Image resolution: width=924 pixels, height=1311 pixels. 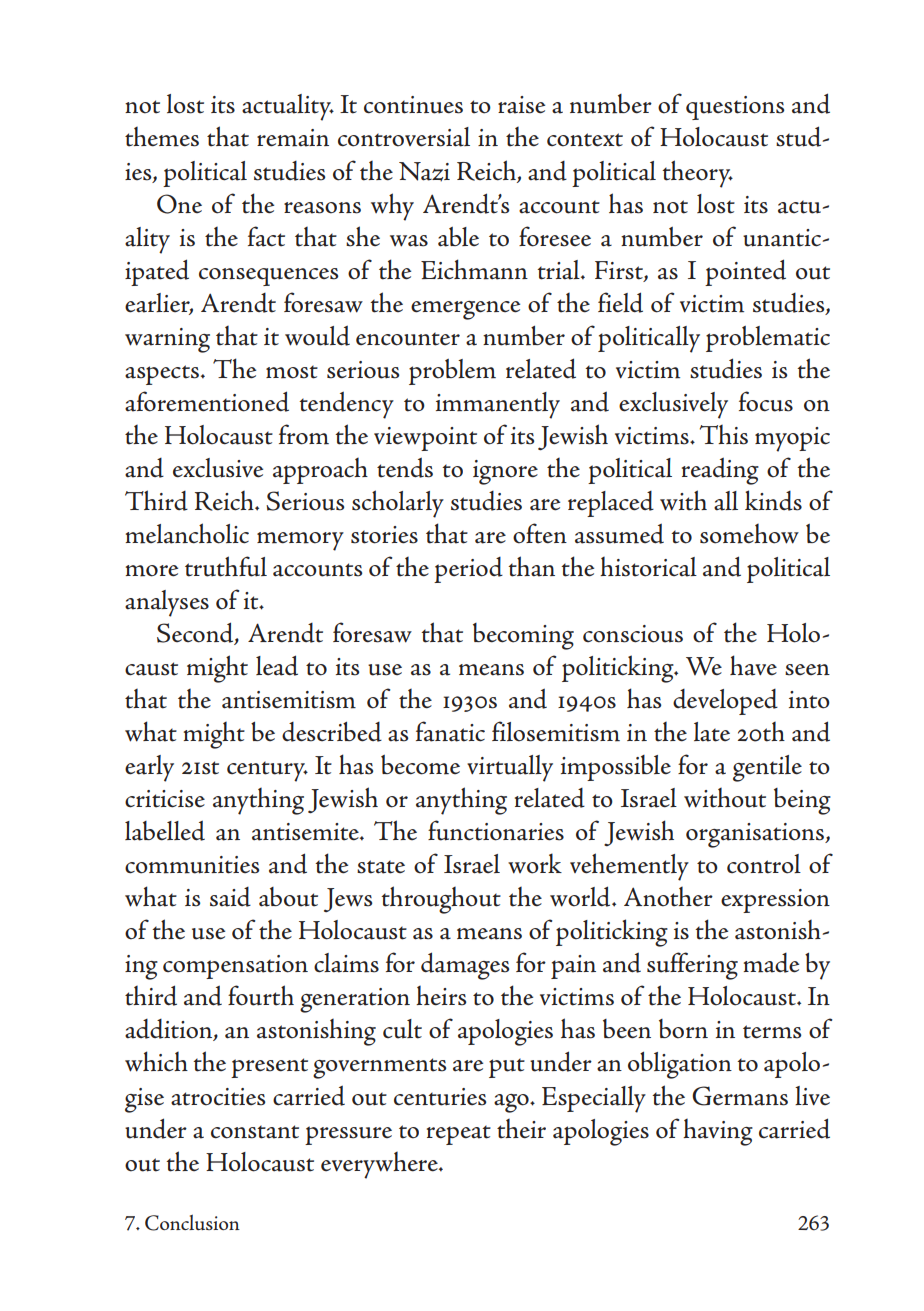 I want to click on raise, so click(x=521, y=105).
